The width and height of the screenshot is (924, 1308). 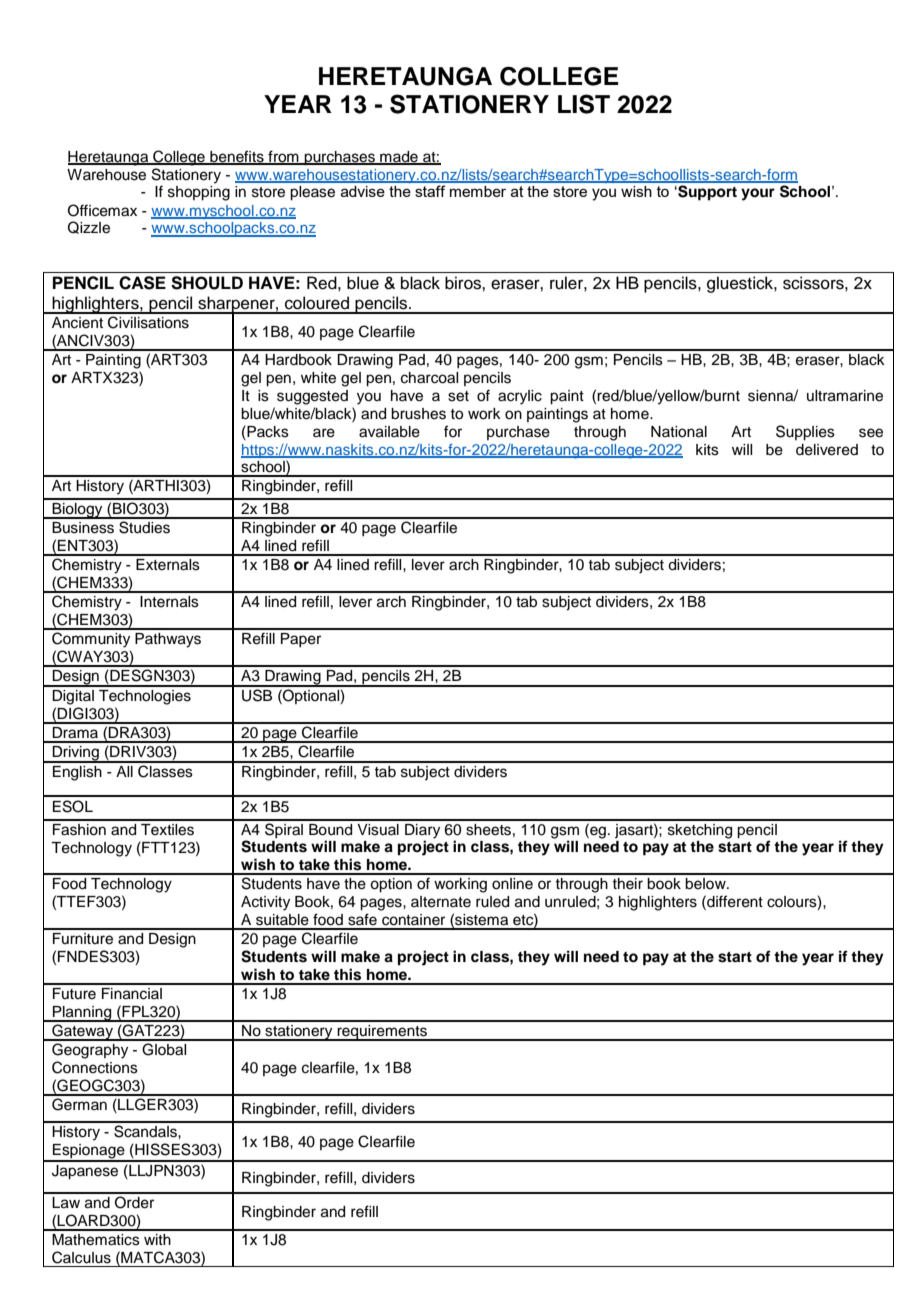 What do you see at coordinates (134, 1202) in the screenshot?
I see `Order` at bounding box center [134, 1202].
